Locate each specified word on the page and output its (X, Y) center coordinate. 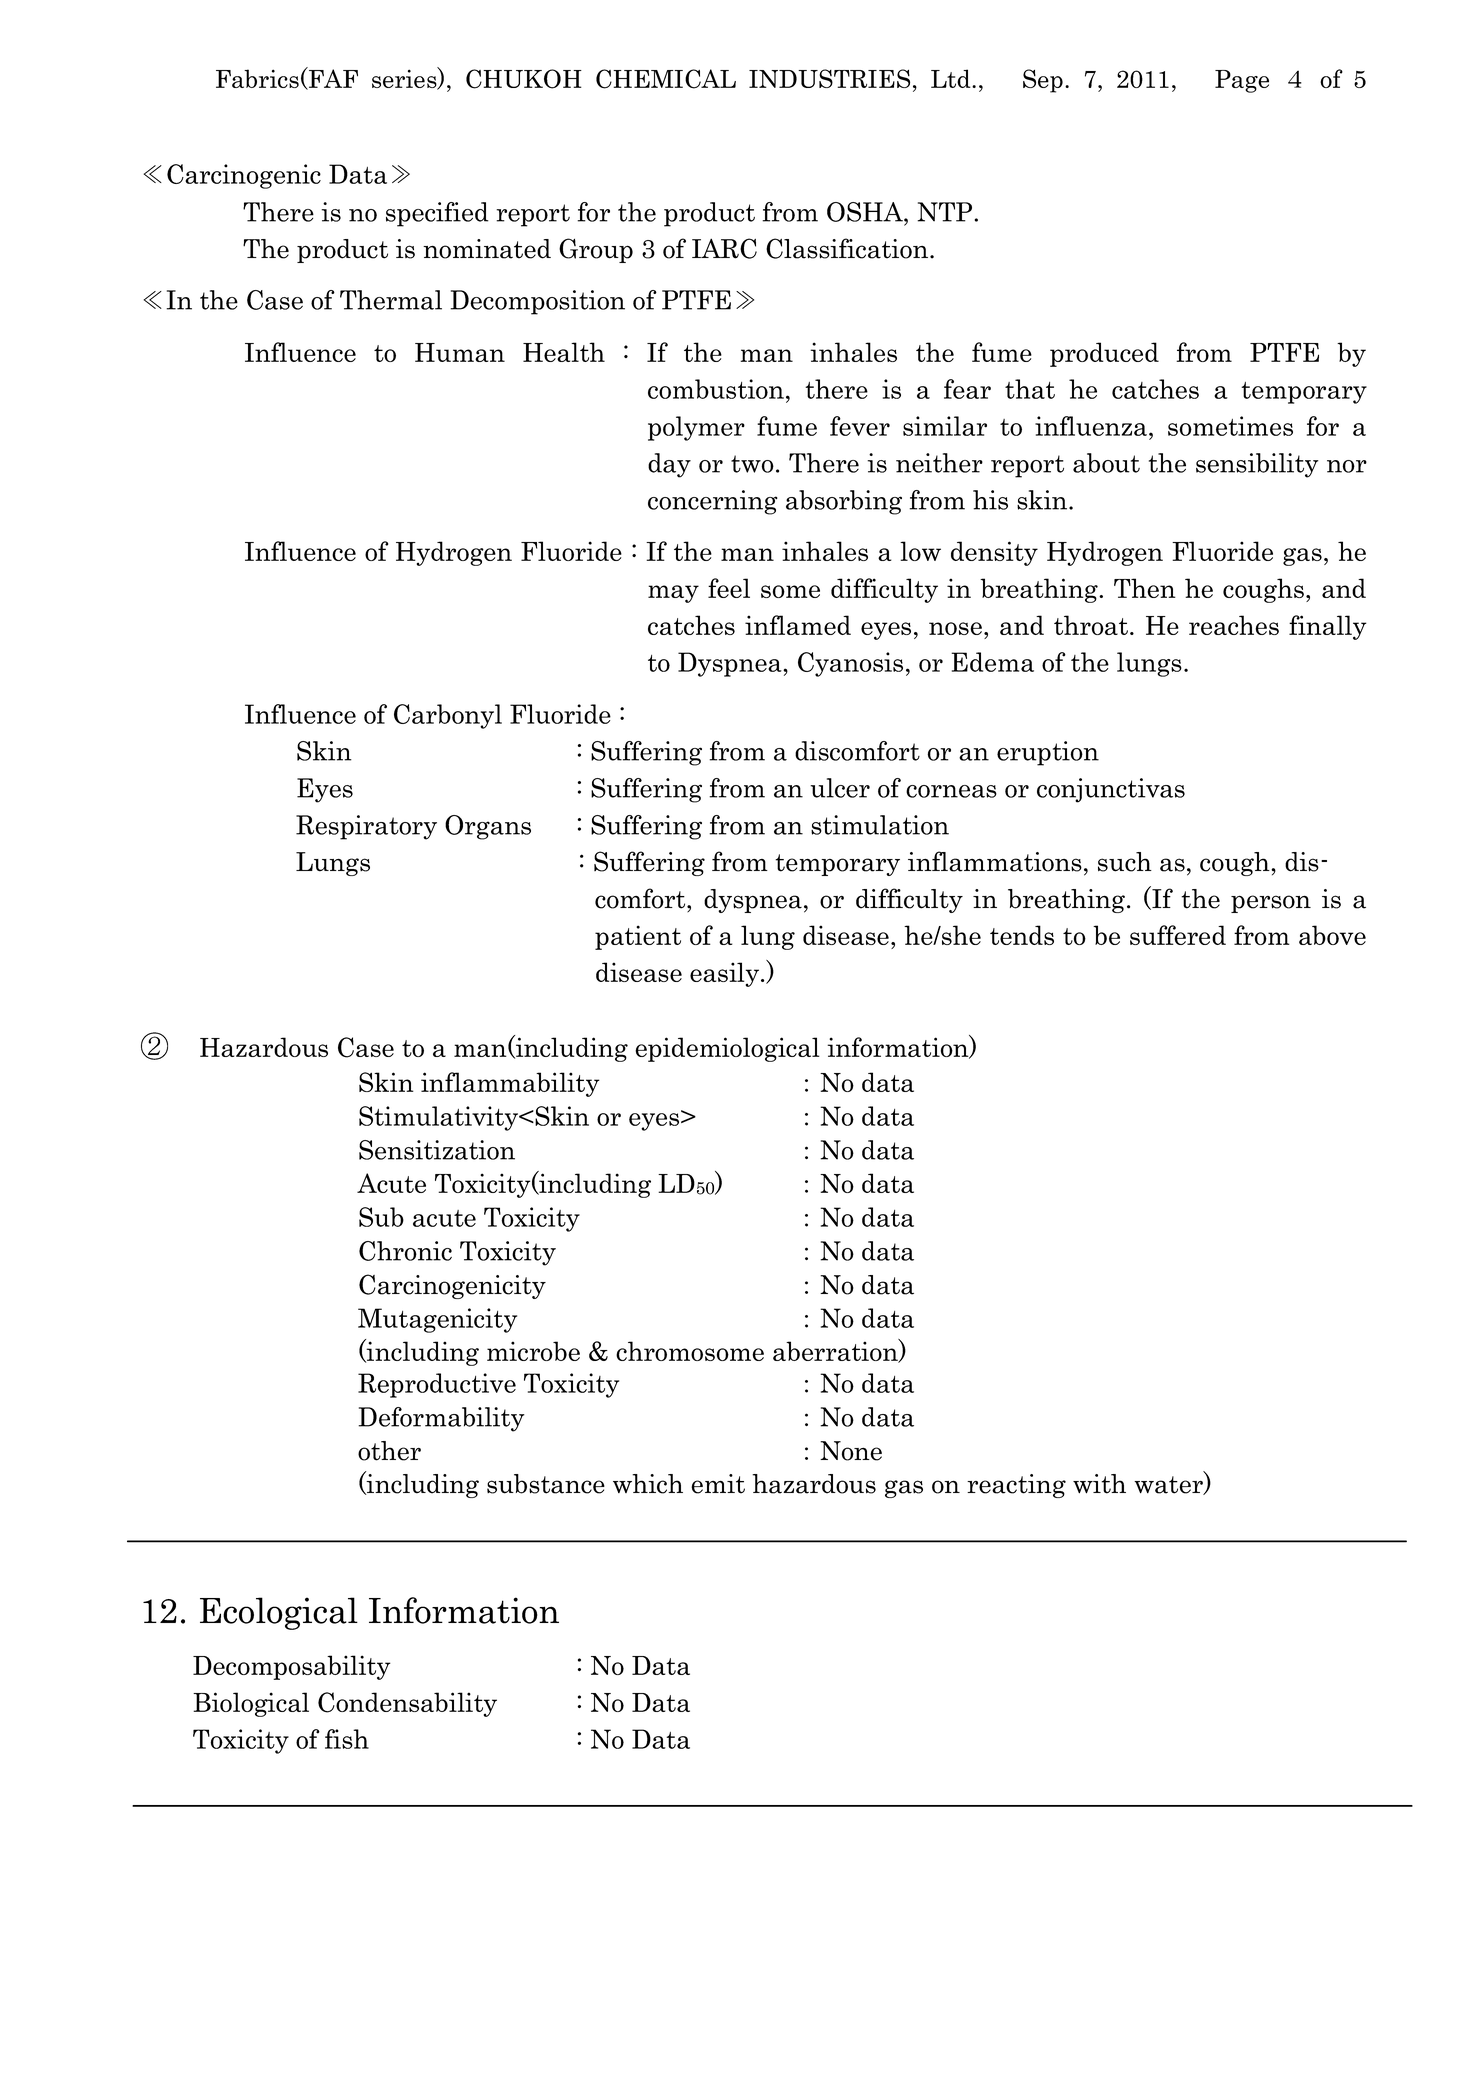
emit (718, 1484)
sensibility (1257, 465)
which (648, 1484)
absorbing (844, 502)
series (405, 79)
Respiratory (366, 827)
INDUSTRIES (829, 78)
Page (1242, 81)
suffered (1178, 935)
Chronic (405, 1251)
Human (460, 352)
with (1099, 1484)
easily (724, 974)
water (1169, 1485)
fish (347, 1739)
